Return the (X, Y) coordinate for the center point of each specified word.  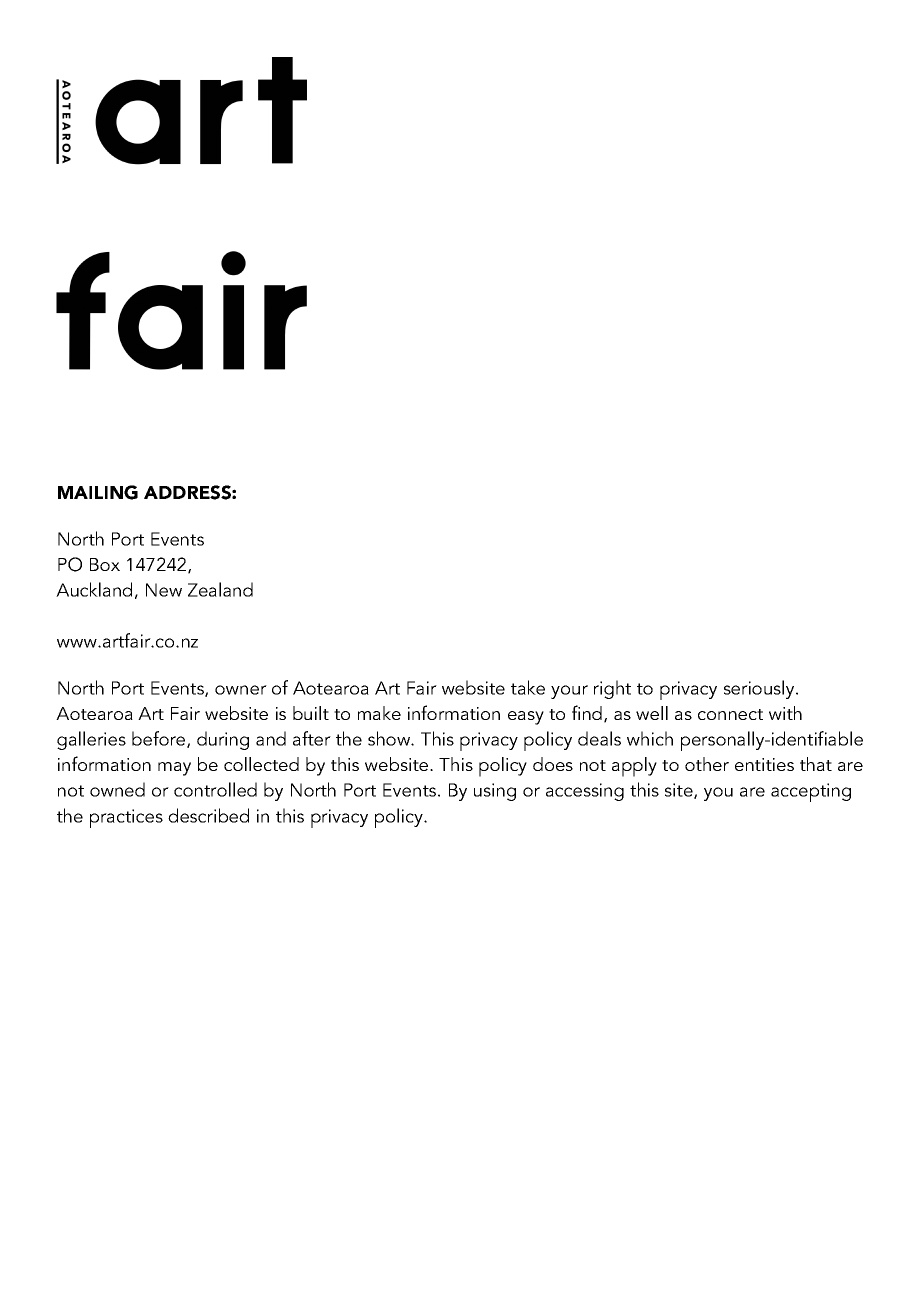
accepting (811, 792)
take (528, 687)
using (495, 792)
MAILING (98, 492)
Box (105, 564)
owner (241, 690)
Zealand (220, 589)
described (208, 815)
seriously (760, 689)
